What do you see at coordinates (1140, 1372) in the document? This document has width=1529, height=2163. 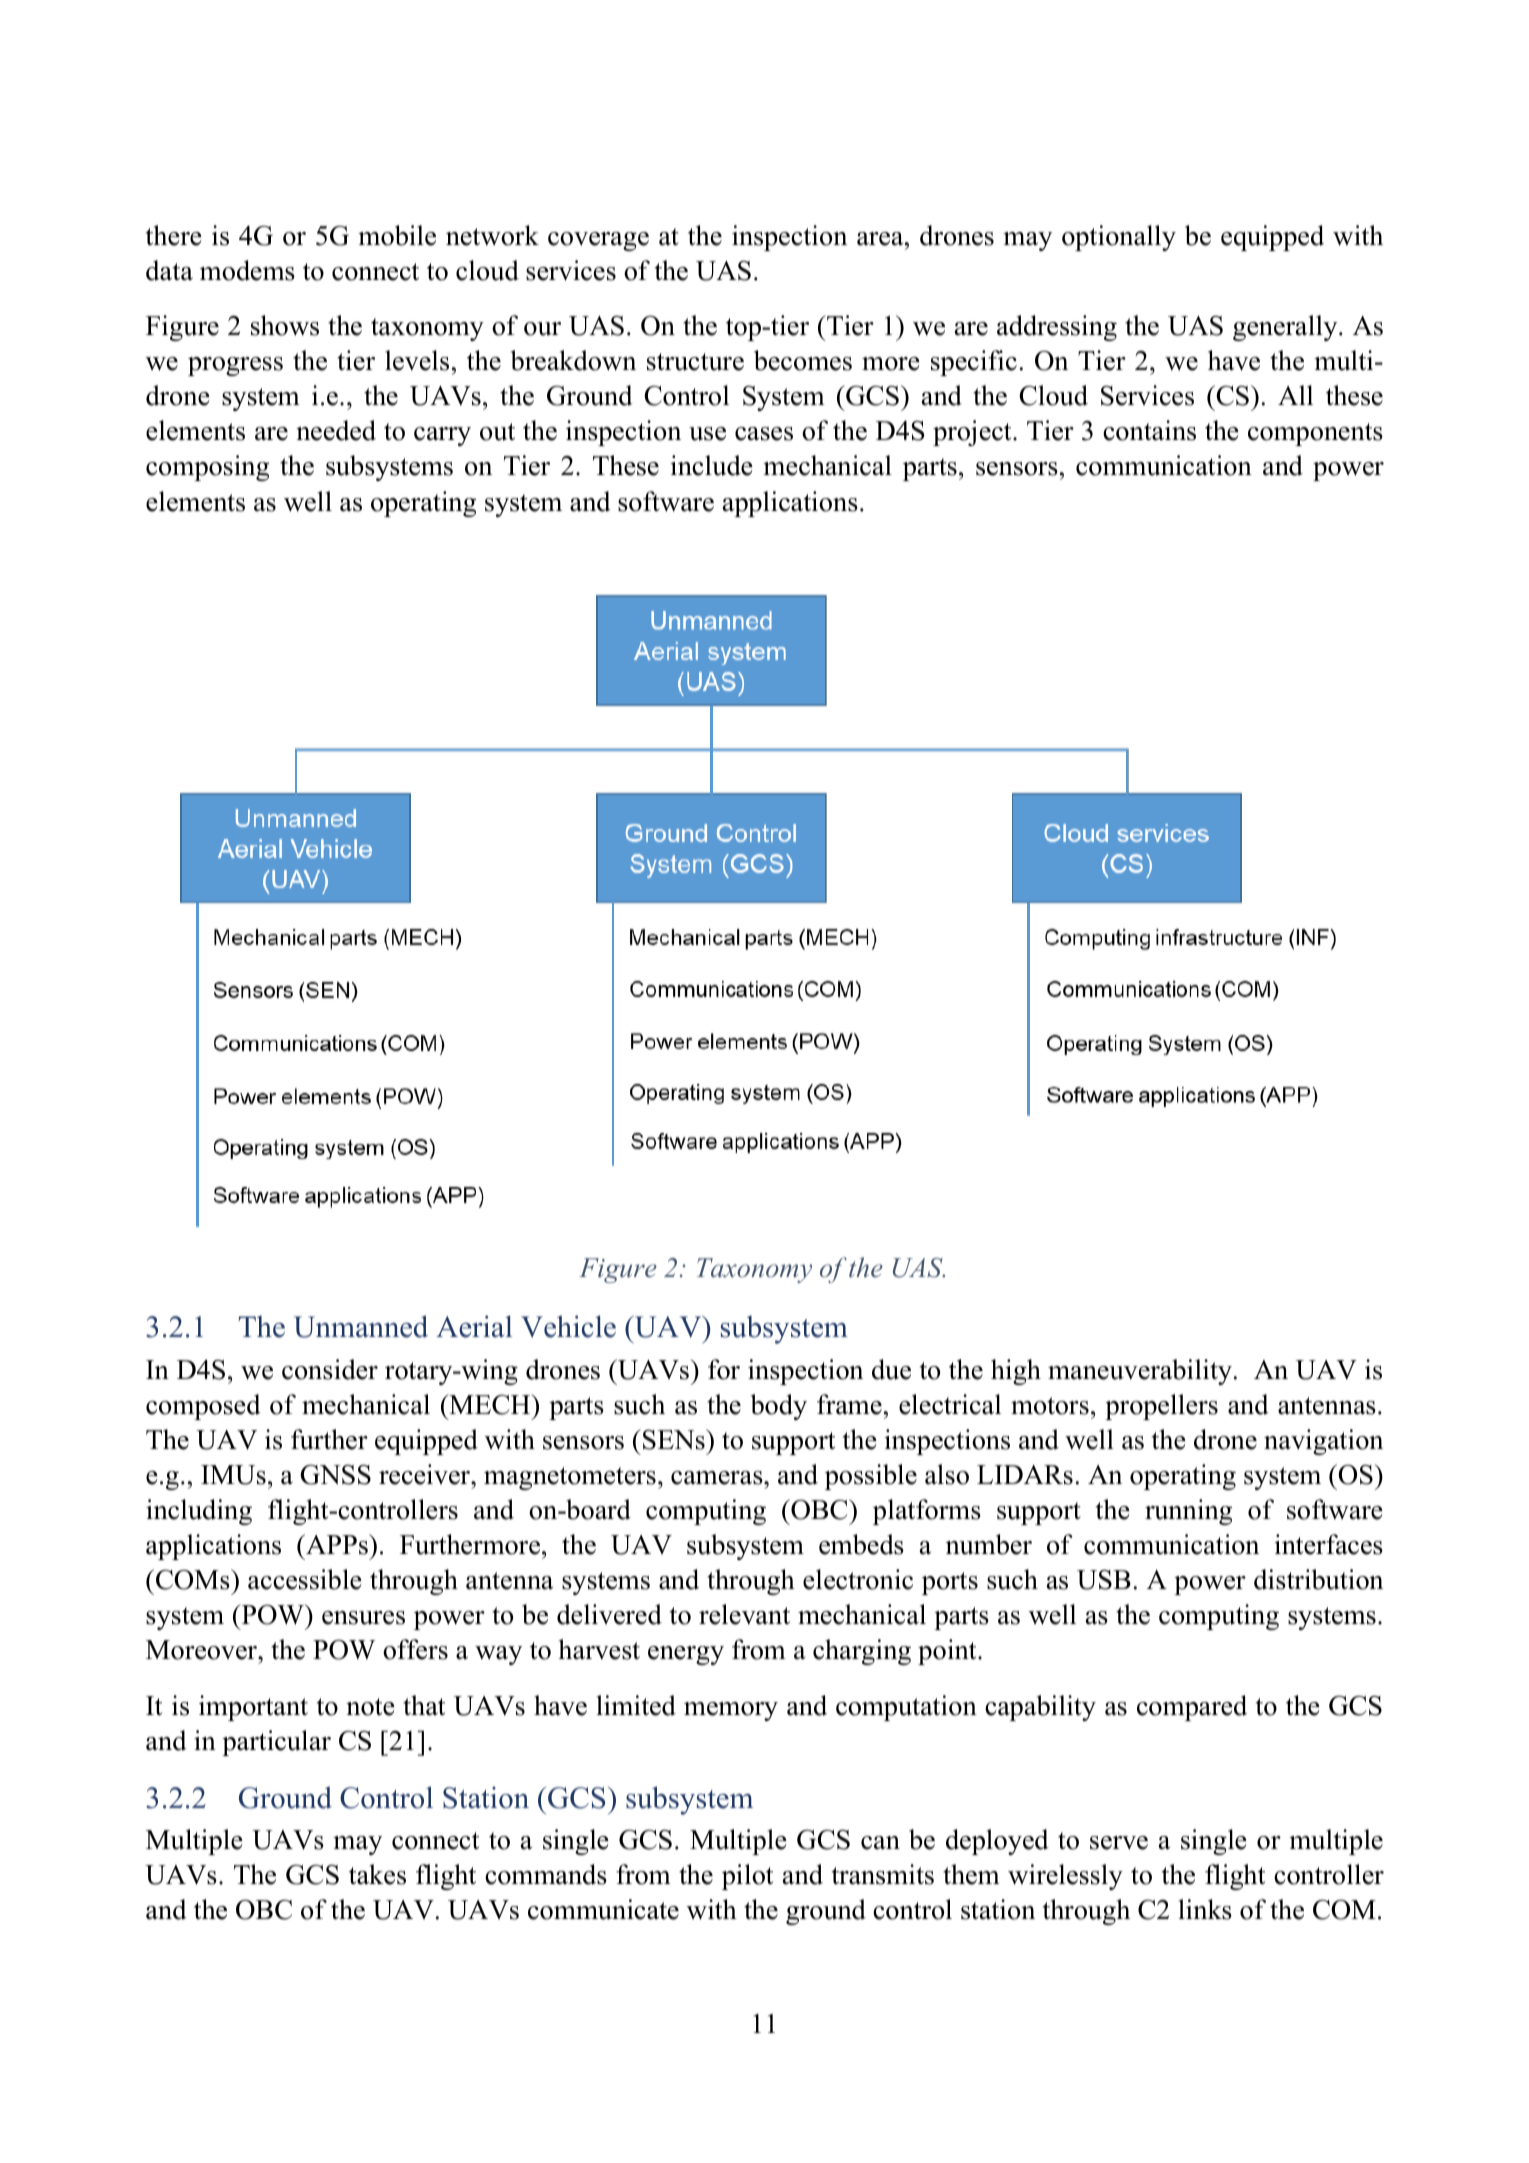 I see `maneuverability` at bounding box center [1140, 1372].
